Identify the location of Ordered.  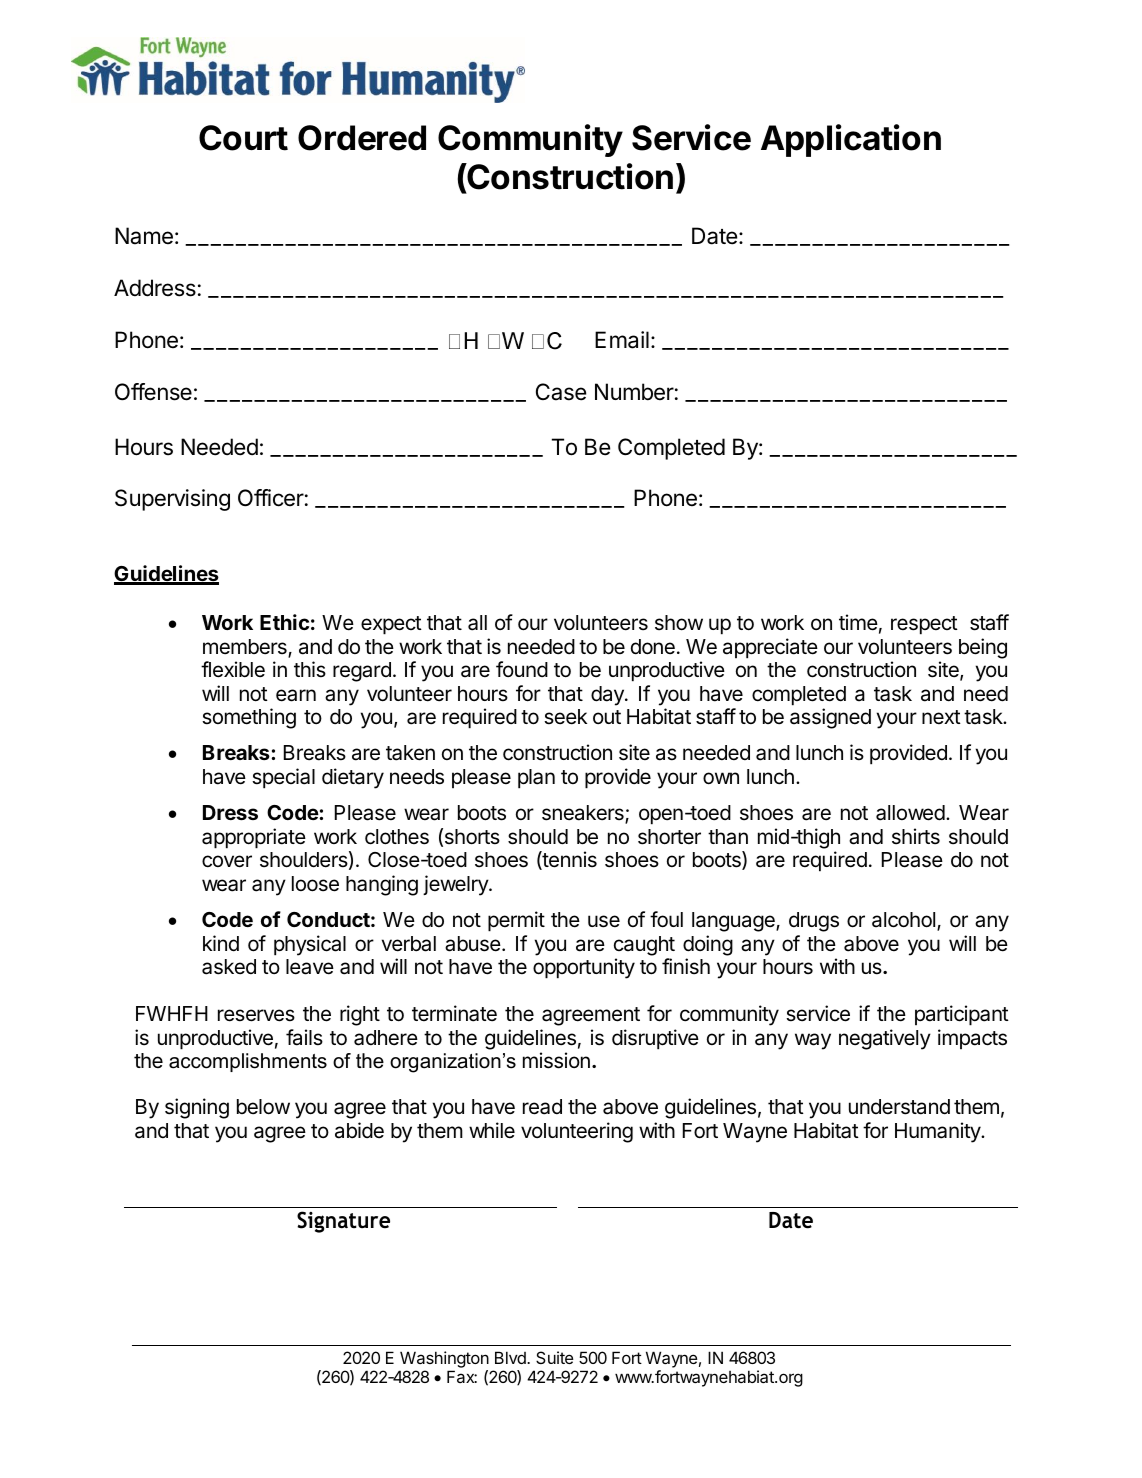
(362, 138).
